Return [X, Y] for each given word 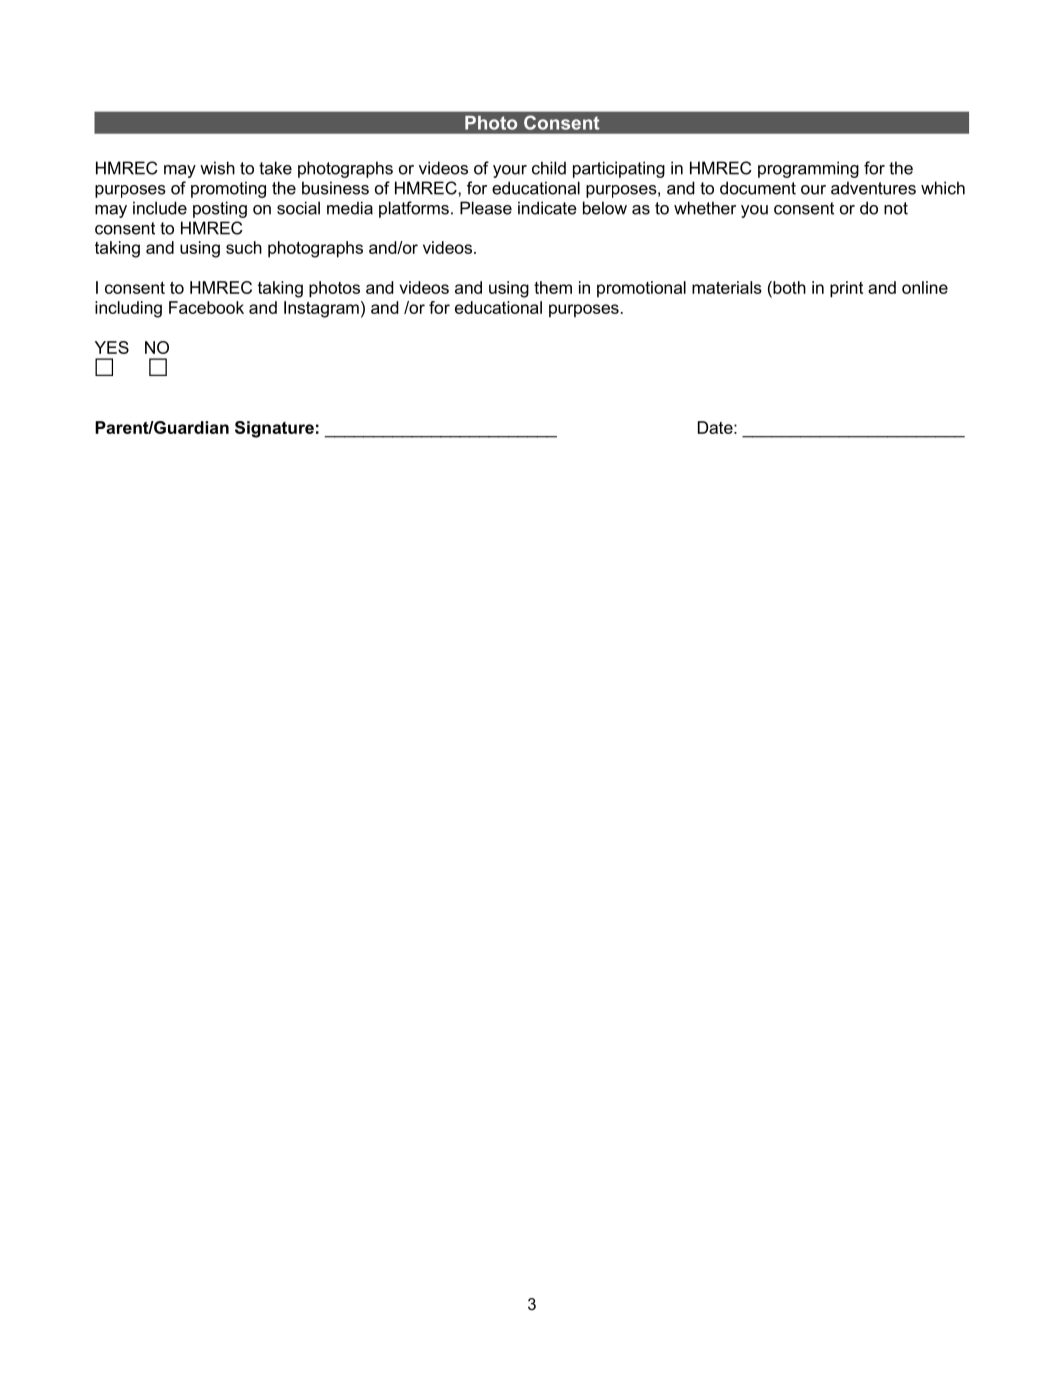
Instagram [321, 309]
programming [808, 169]
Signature [274, 429]
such [244, 247]
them [553, 287]
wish [217, 168]
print [846, 289]
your [510, 171]
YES [112, 347]
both [788, 287]
